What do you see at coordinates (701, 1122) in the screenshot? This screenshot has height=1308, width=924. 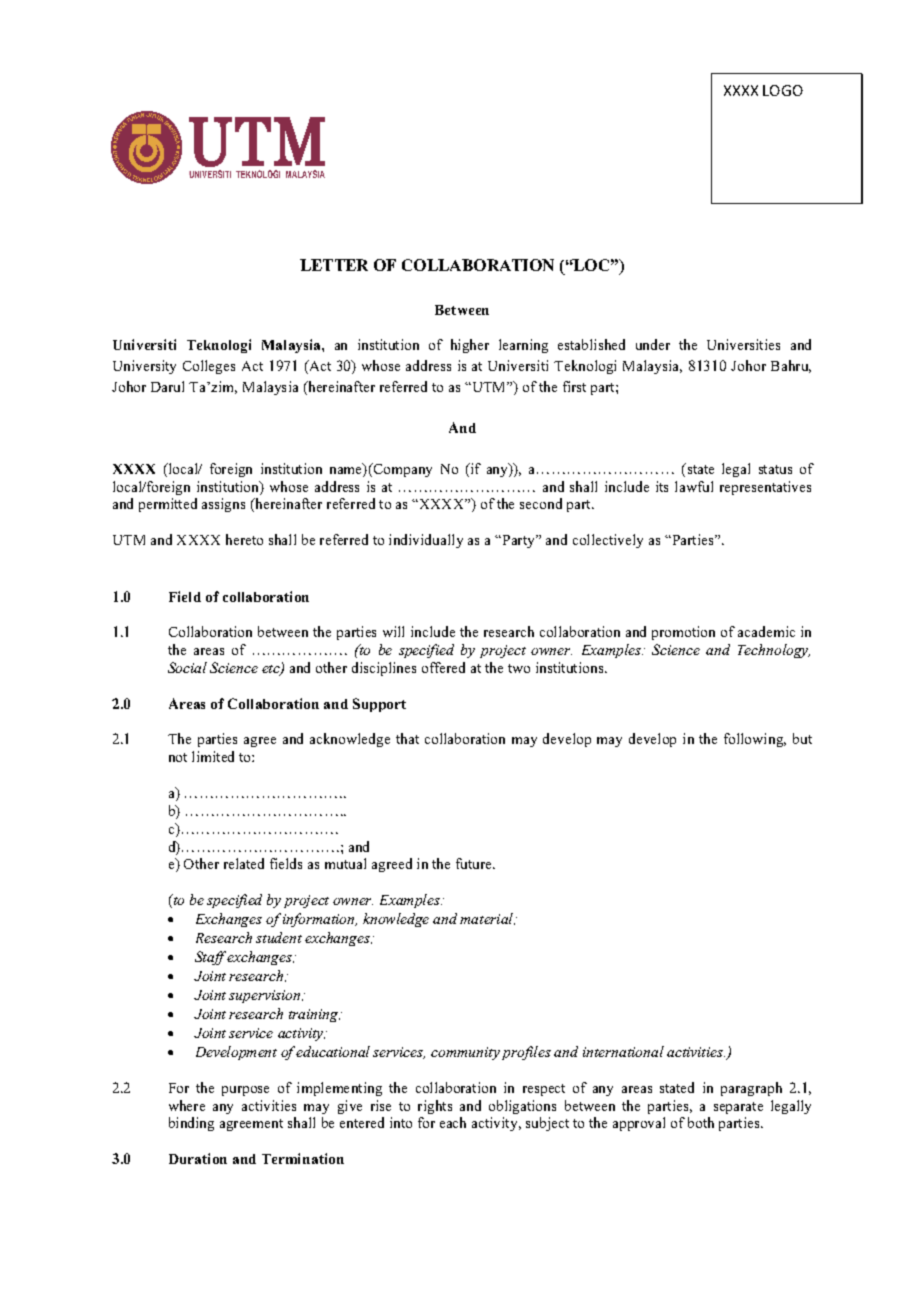 I see `both` at bounding box center [701, 1122].
